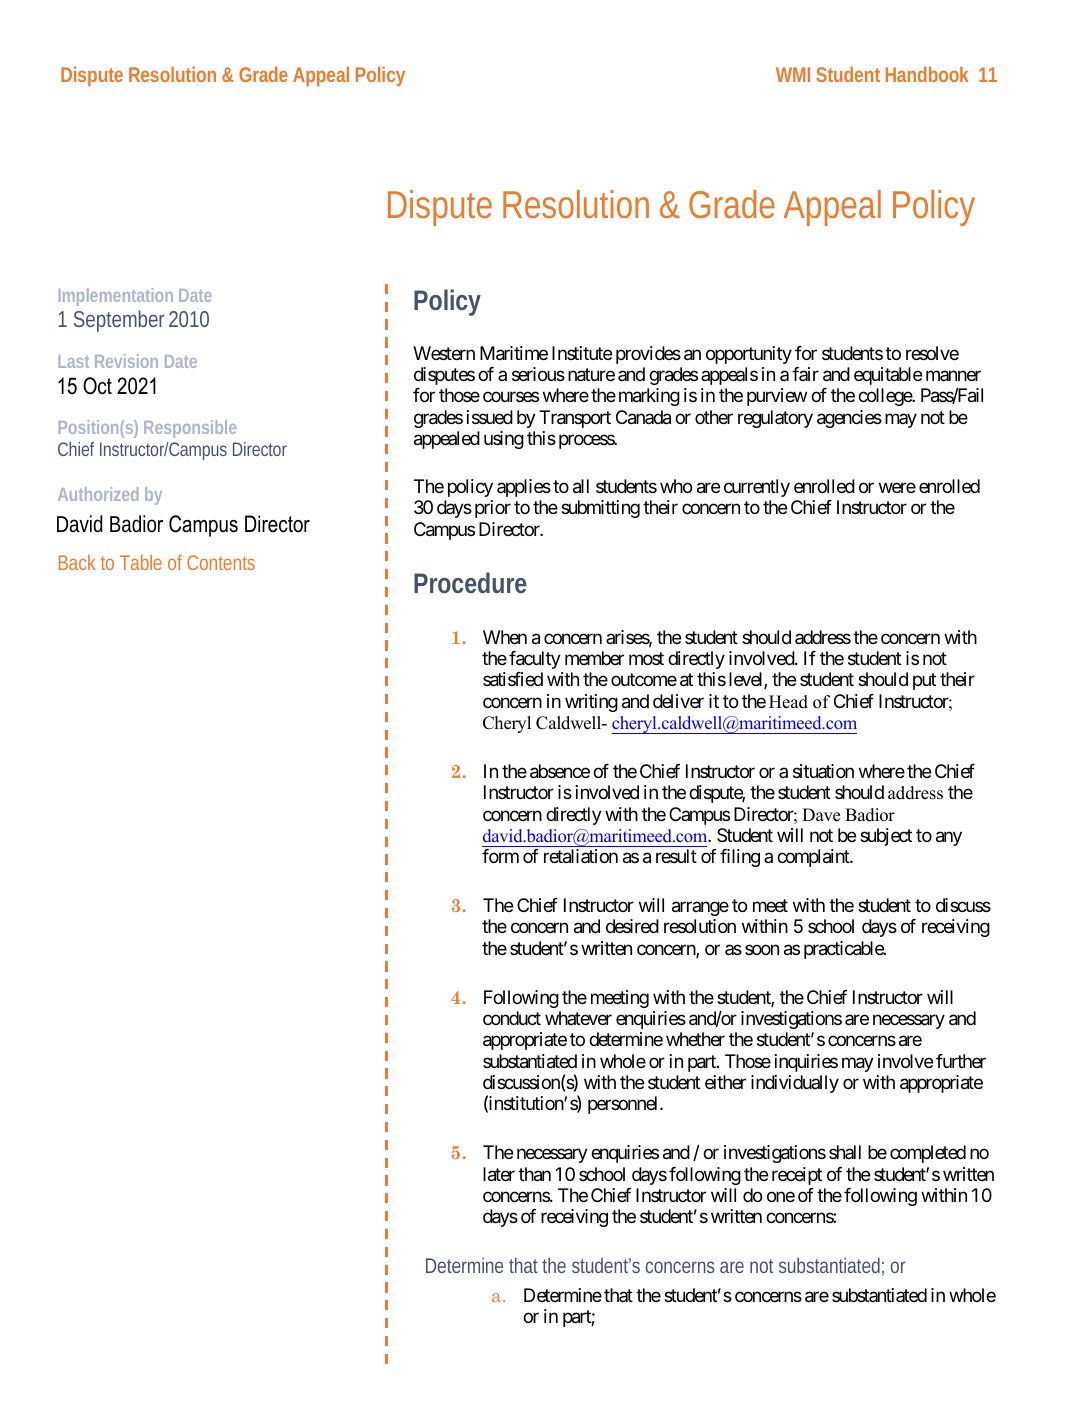 This screenshot has width=1082, height=1401. Describe the element at coordinates (927, 74) in the screenshot. I see `Handbook` at that location.
